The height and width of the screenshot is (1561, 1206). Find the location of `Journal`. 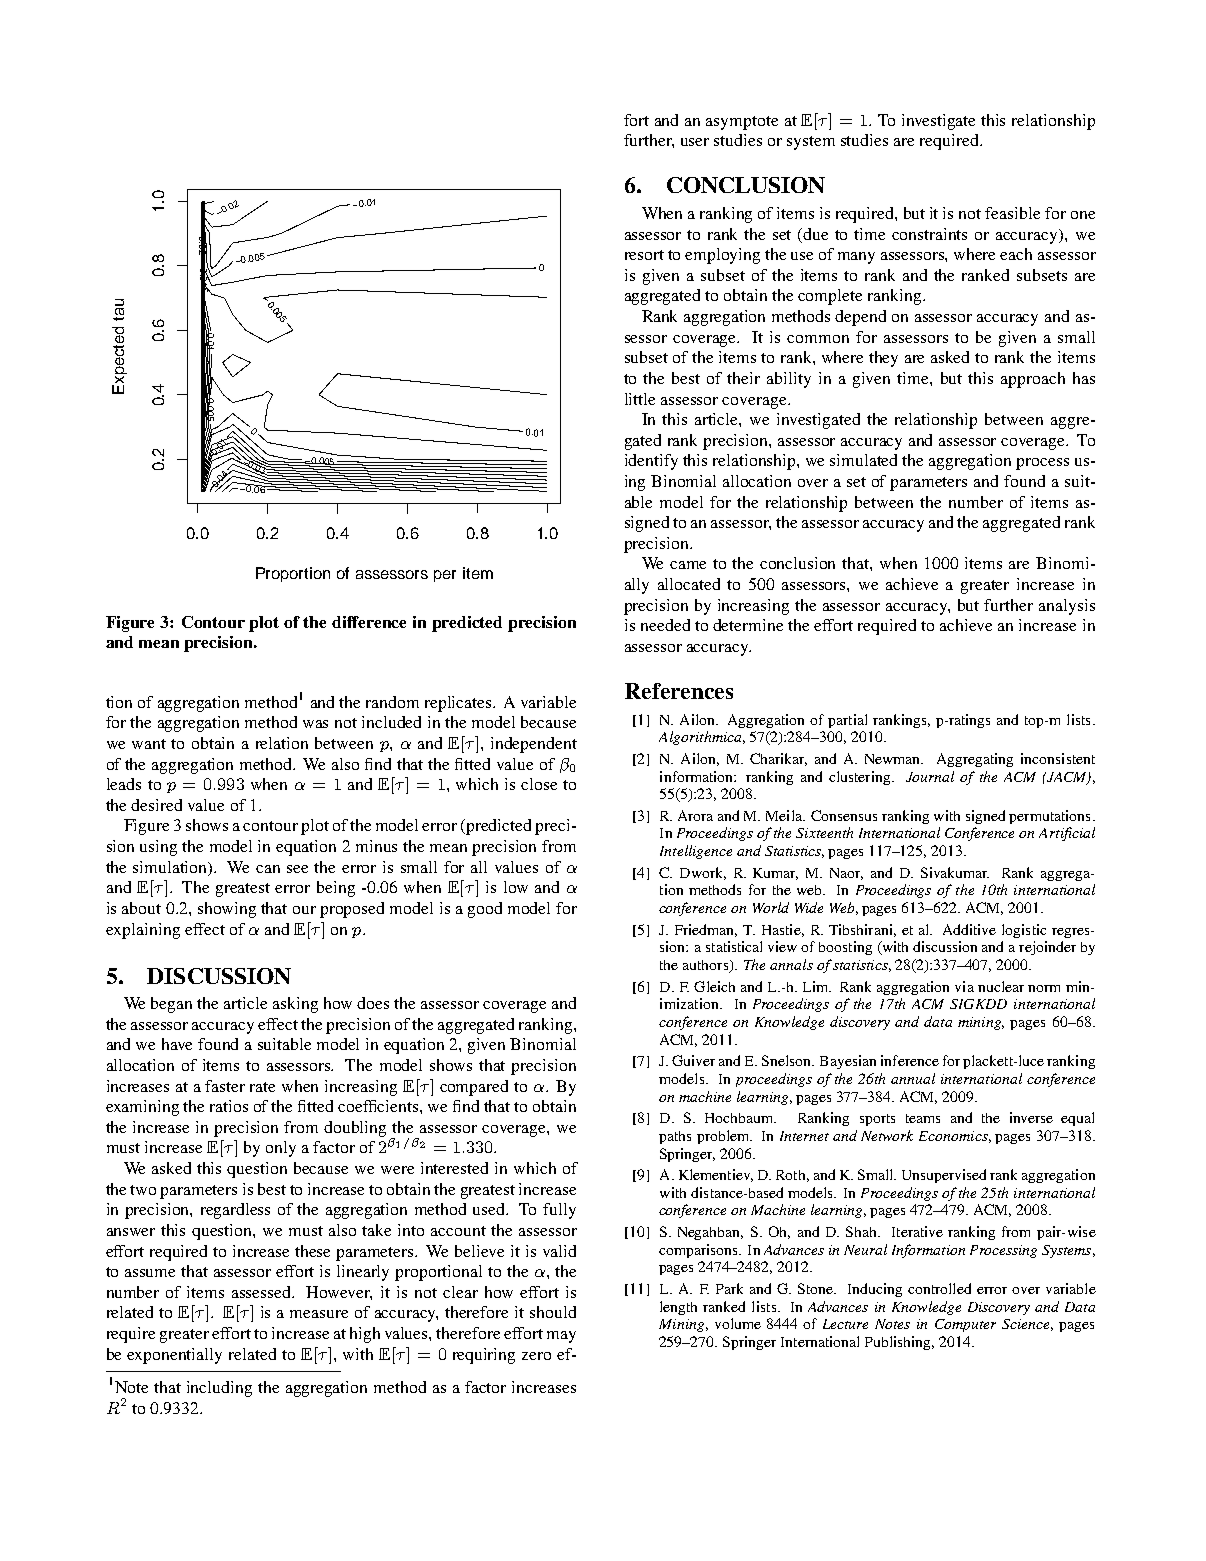

Journal is located at coordinates (930, 776).
